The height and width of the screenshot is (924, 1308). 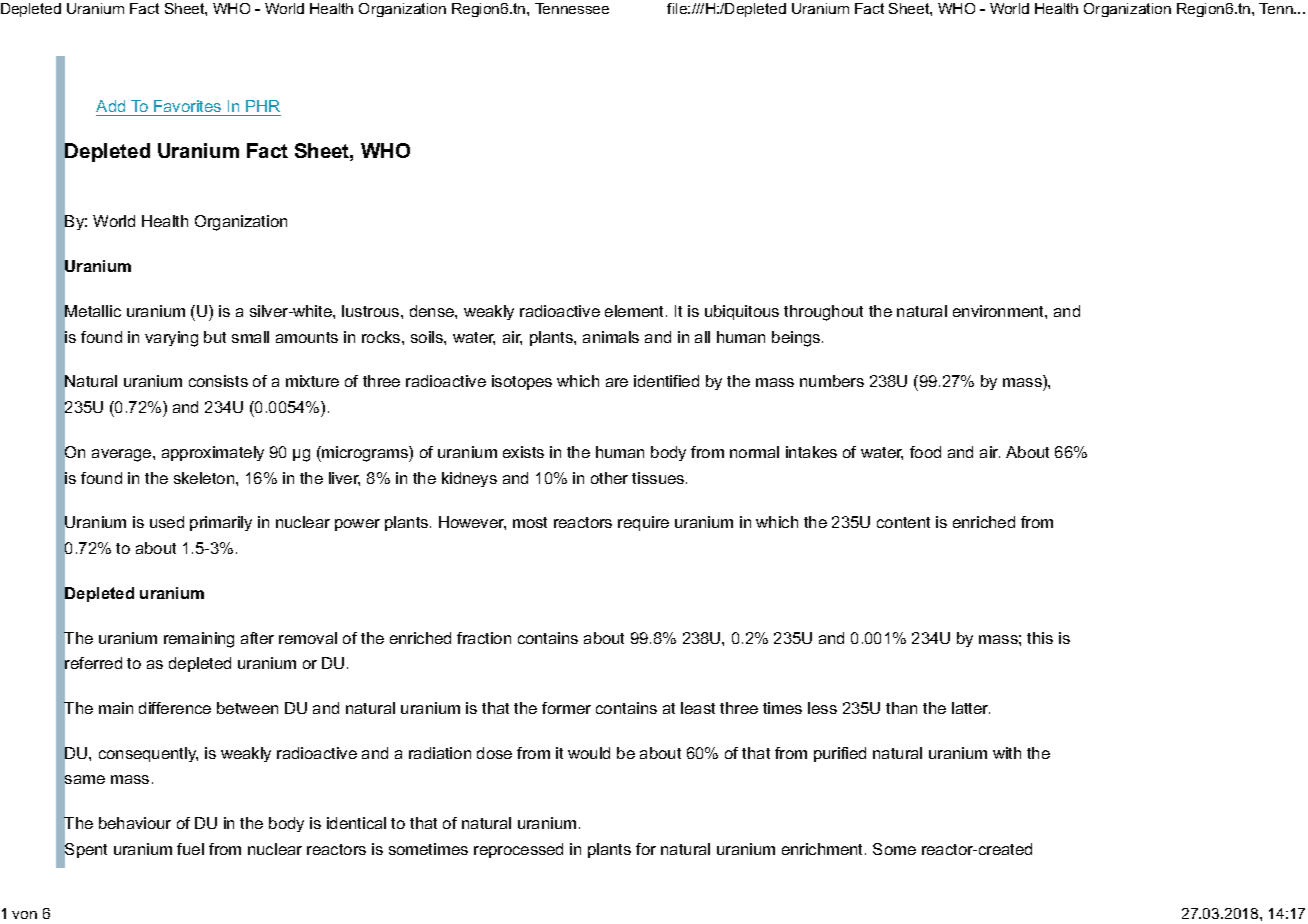 I want to click on used, so click(x=167, y=522).
